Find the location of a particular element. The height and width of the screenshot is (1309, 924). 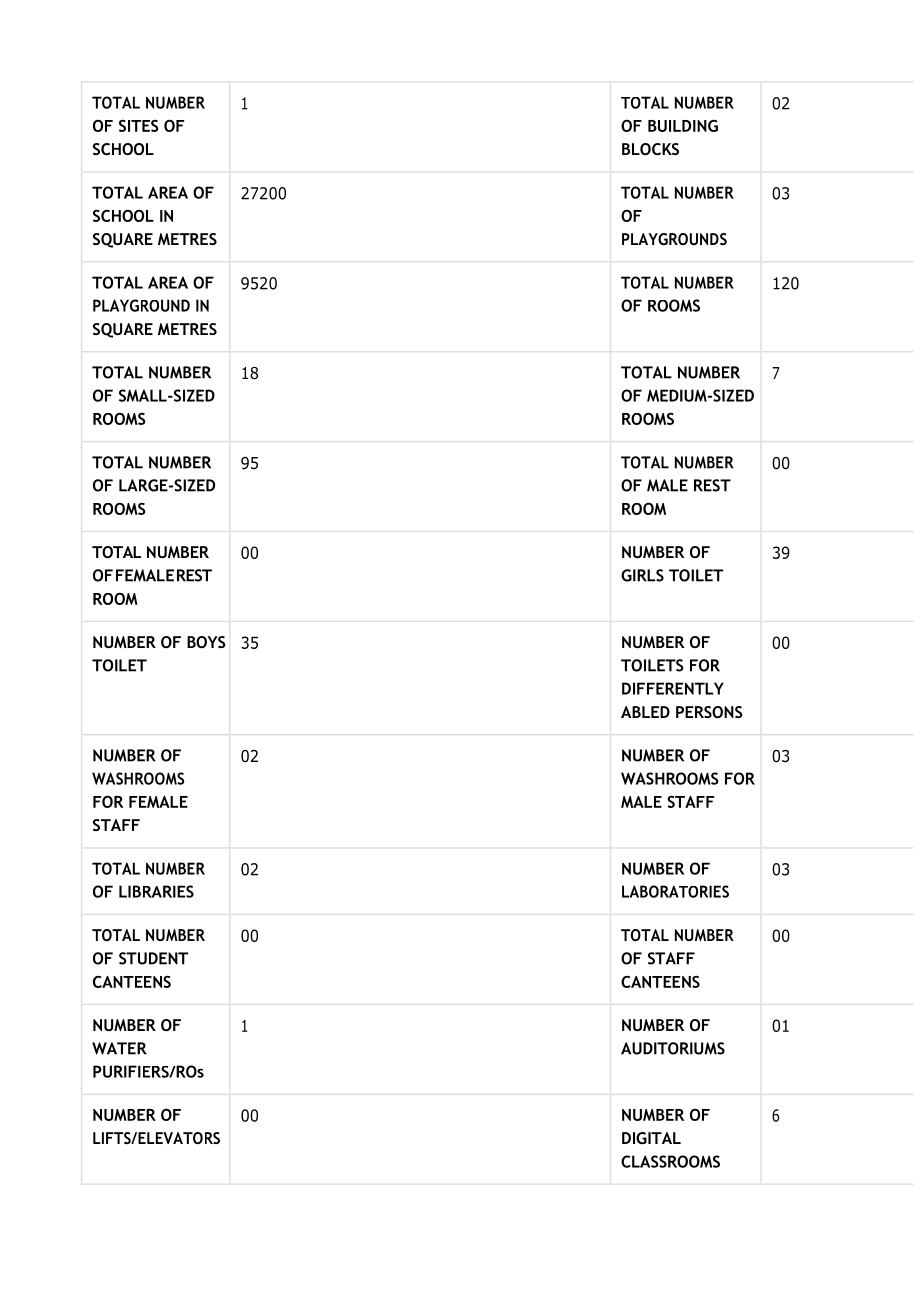

BUILDING is located at coordinates (683, 126).
